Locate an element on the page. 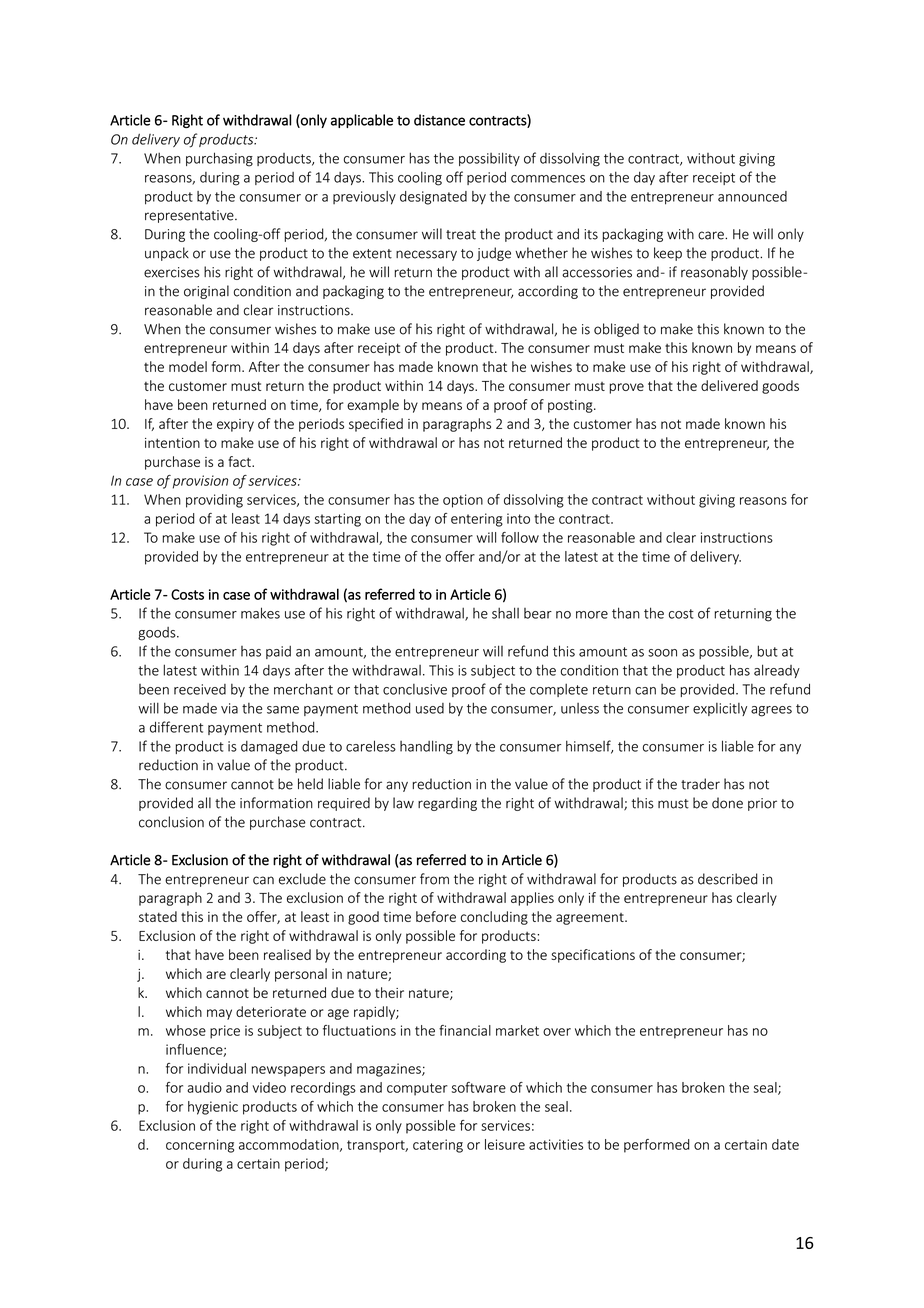  announced is located at coordinates (752, 196).
